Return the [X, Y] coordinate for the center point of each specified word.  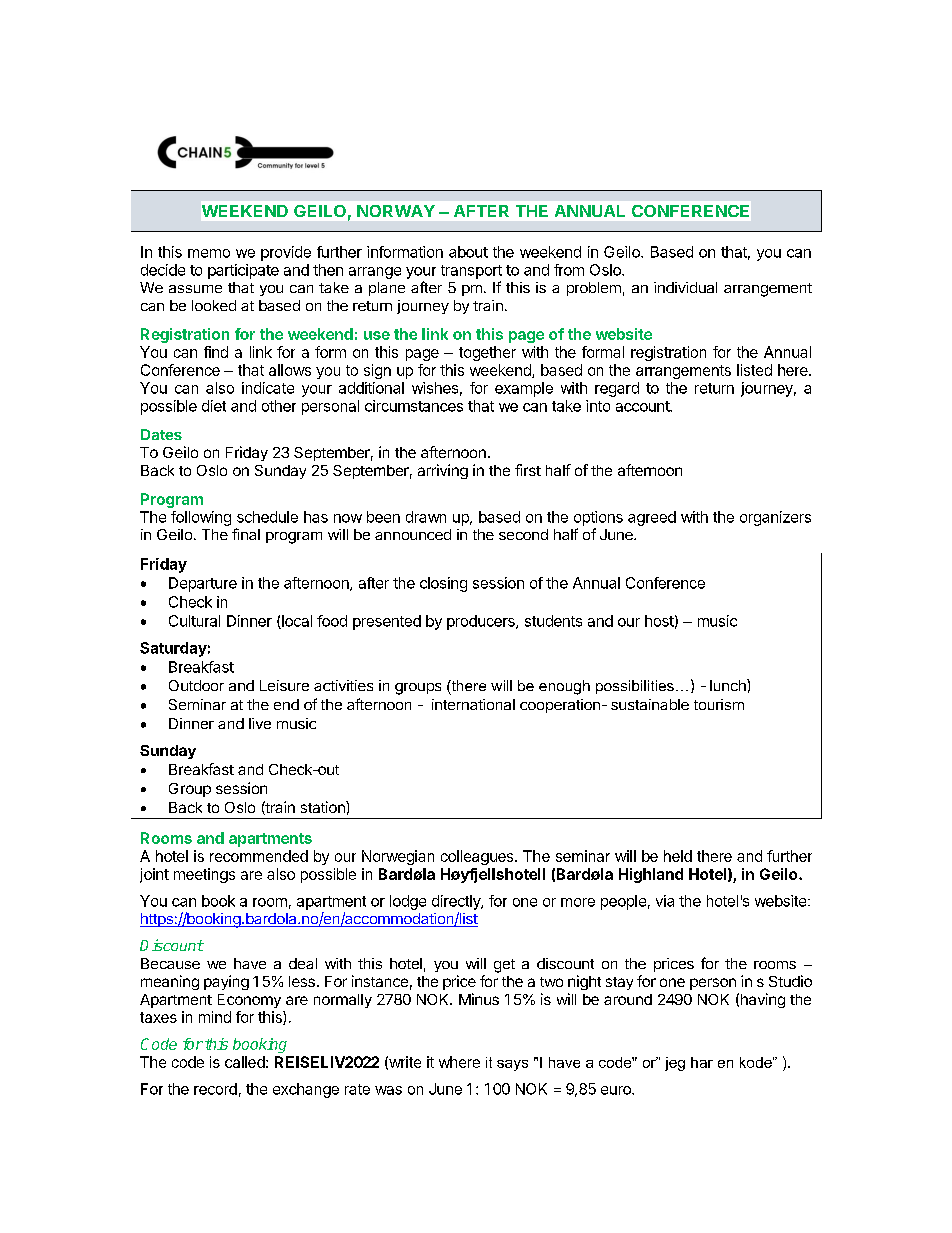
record [215, 1089]
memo [209, 253]
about [468, 252]
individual [685, 287]
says [512, 1065]
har [702, 1062]
